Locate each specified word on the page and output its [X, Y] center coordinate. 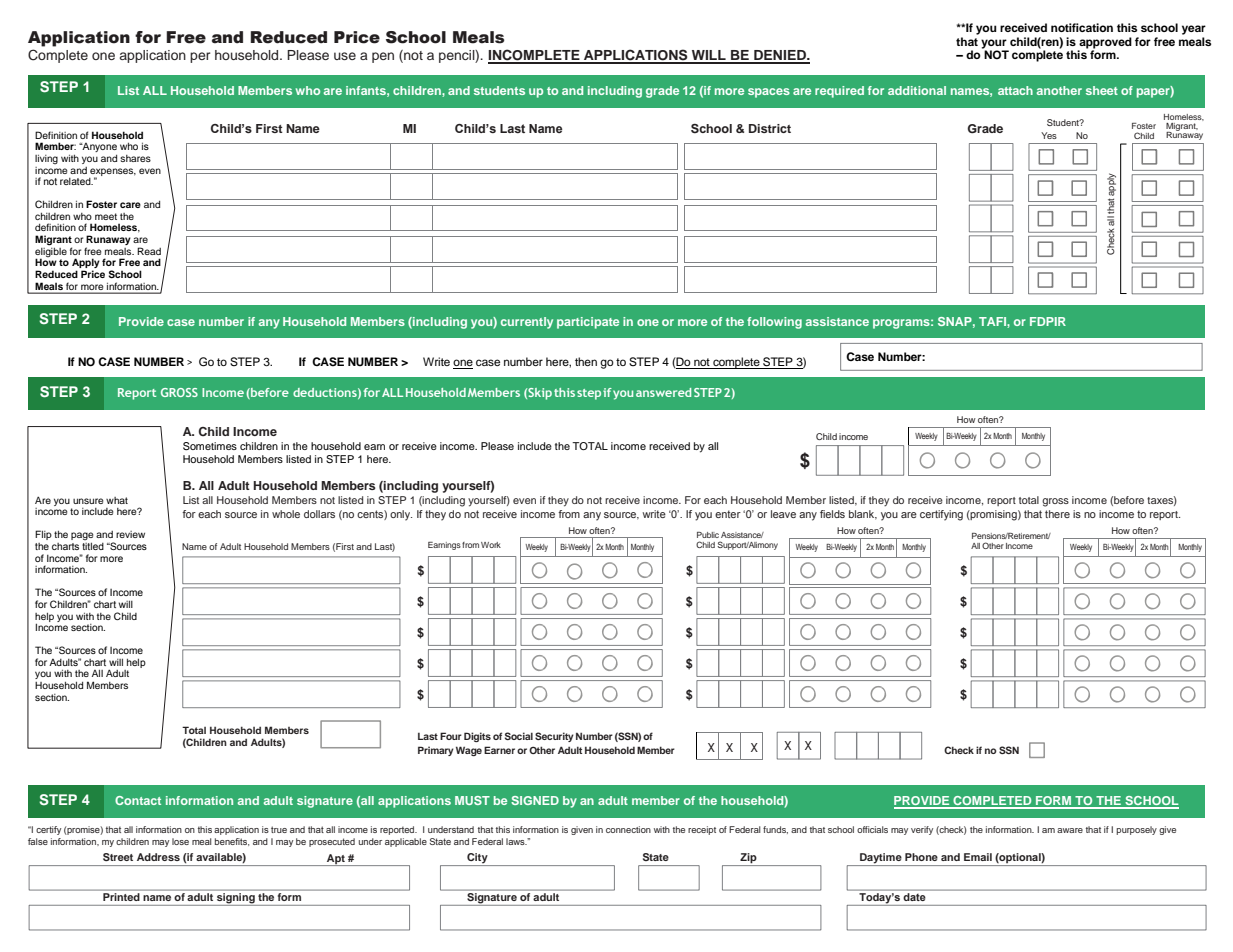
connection [628, 829]
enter [728, 514]
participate [588, 323]
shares [135, 158]
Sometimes [210, 446]
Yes [1049, 135]
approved [1105, 44]
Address [158, 857]
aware [1070, 830]
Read [149, 251]
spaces [769, 93]
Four [451, 736]
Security [554, 737]
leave [783, 514]
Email [978, 857]
